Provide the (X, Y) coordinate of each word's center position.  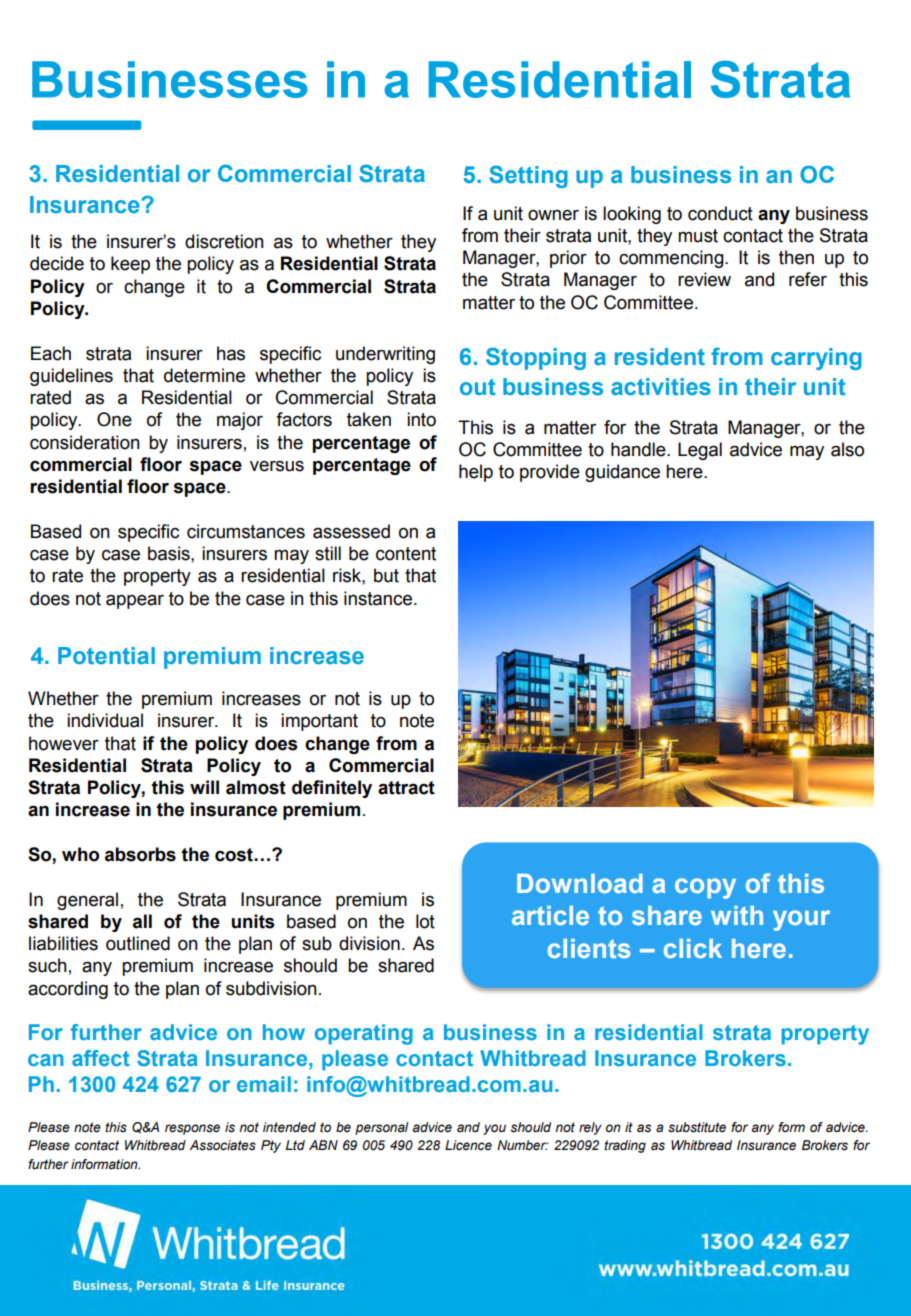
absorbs (140, 854)
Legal (700, 451)
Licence (468, 1145)
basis (170, 553)
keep (130, 265)
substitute (697, 1127)
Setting (528, 176)
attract (406, 788)
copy (705, 888)
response (192, 1129)
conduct (720, 213)
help (476, 473)
